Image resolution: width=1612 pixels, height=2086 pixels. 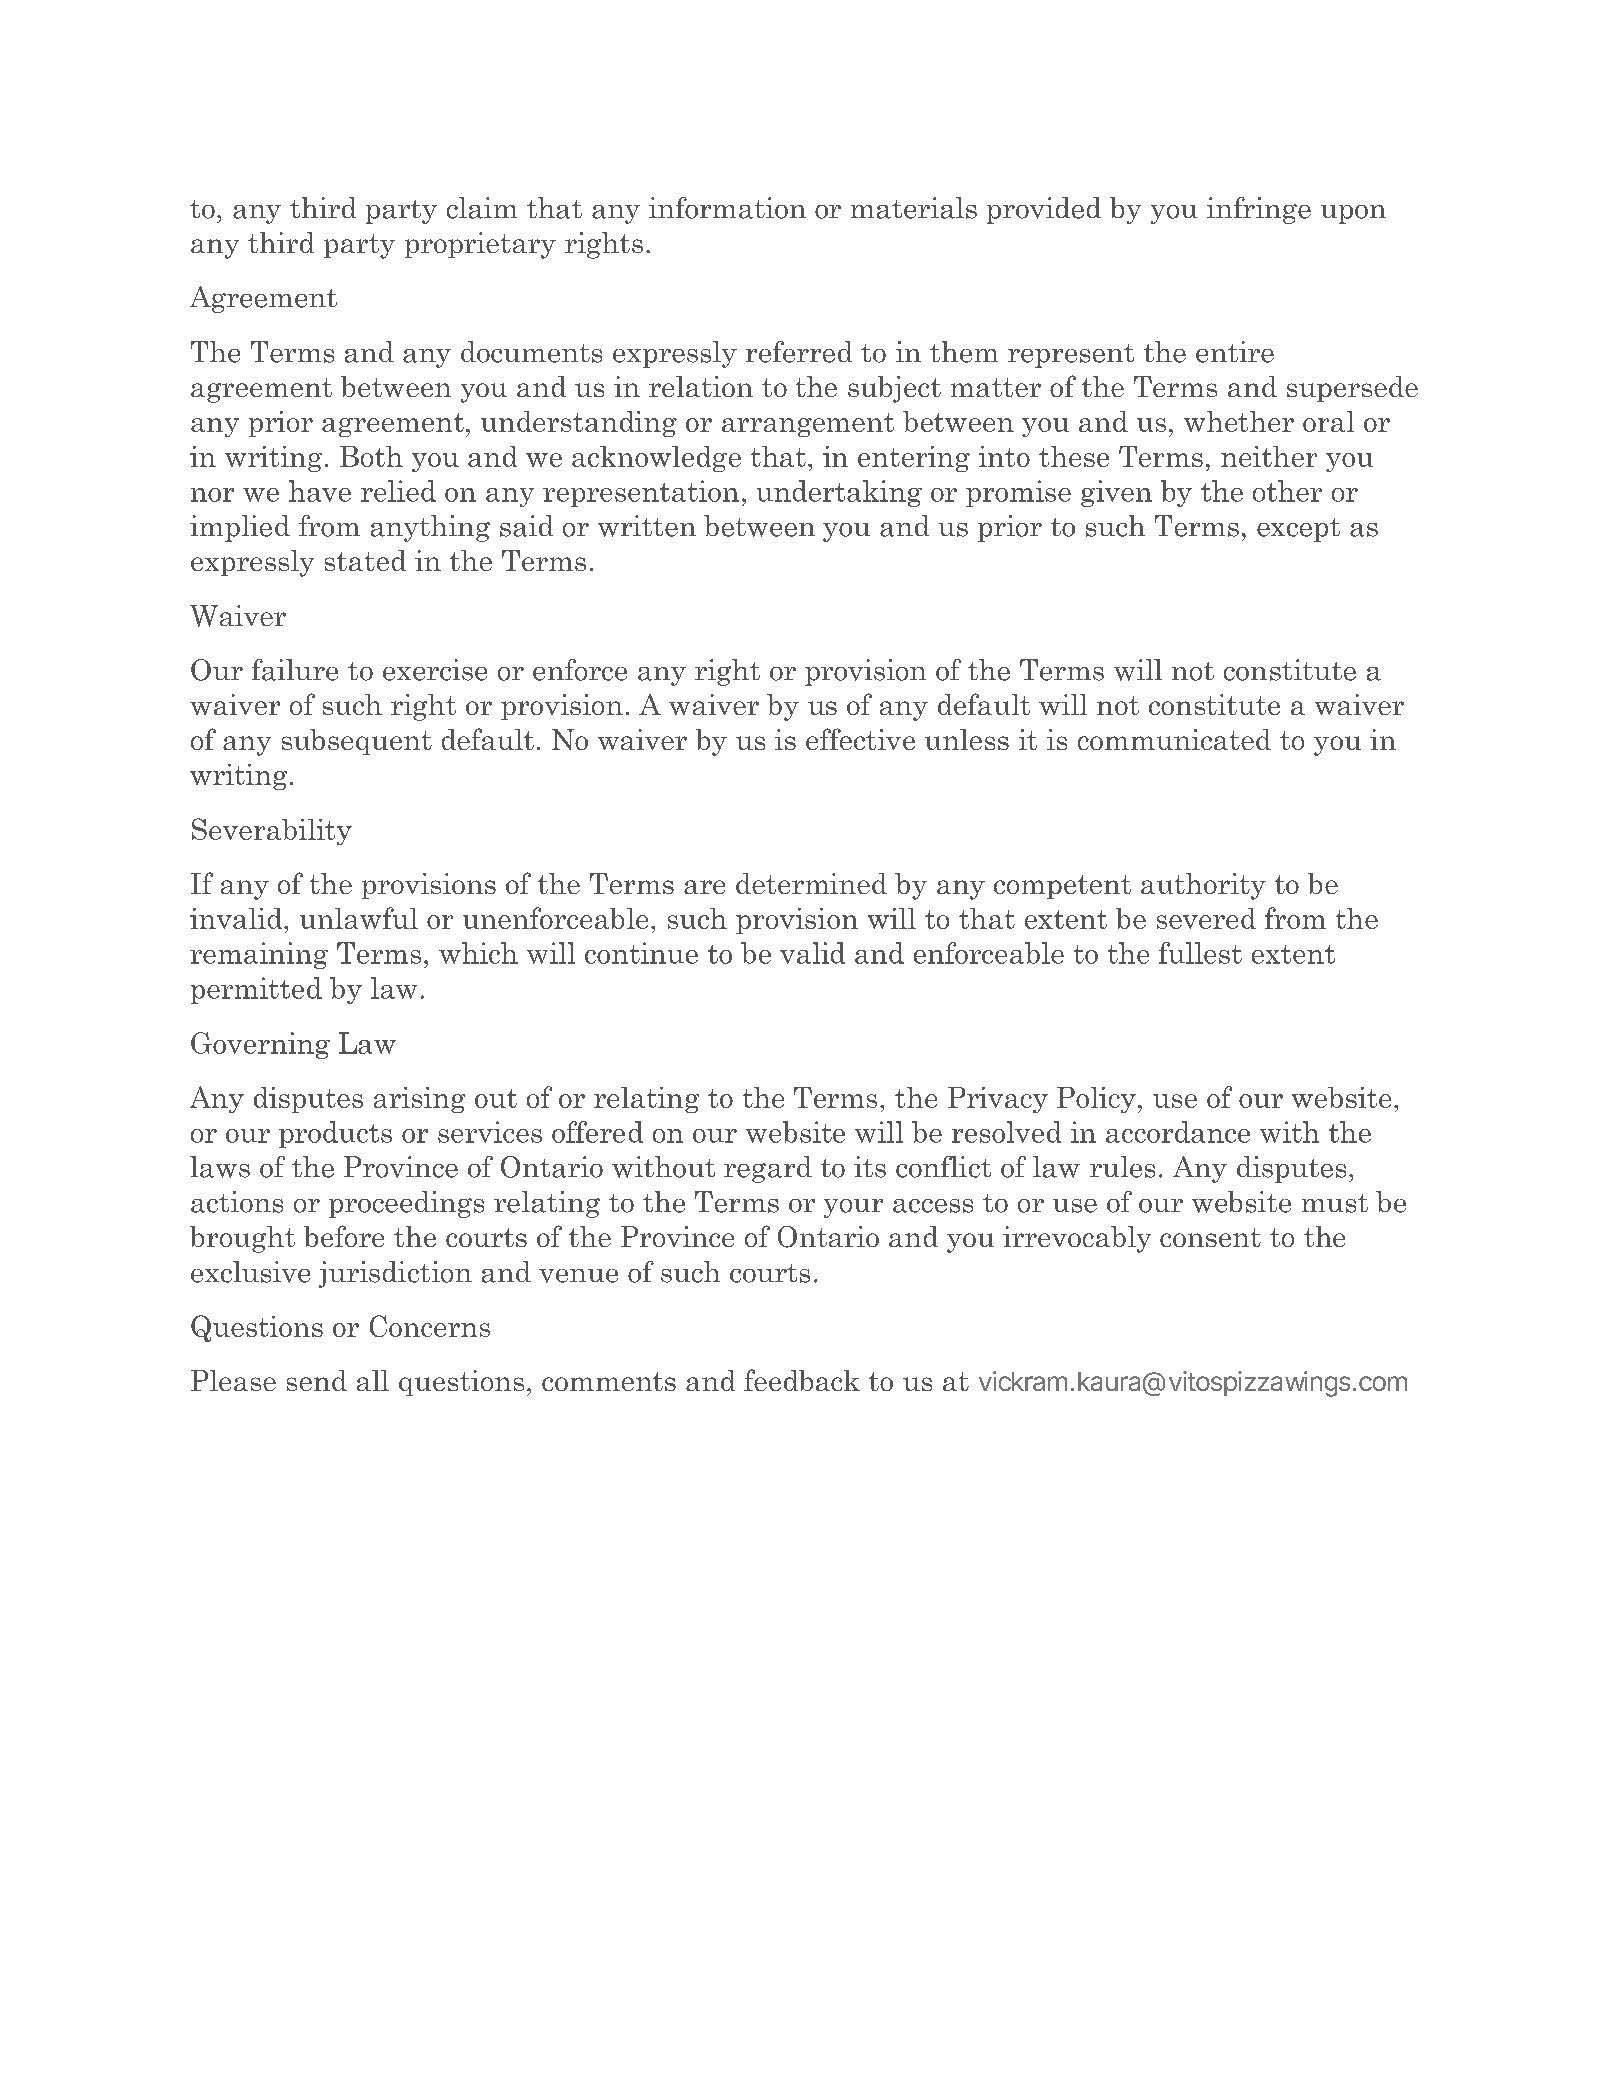 What do you see at coordinates (320, 491) in the document?
I see `have` at bounding box center [320, 491].
